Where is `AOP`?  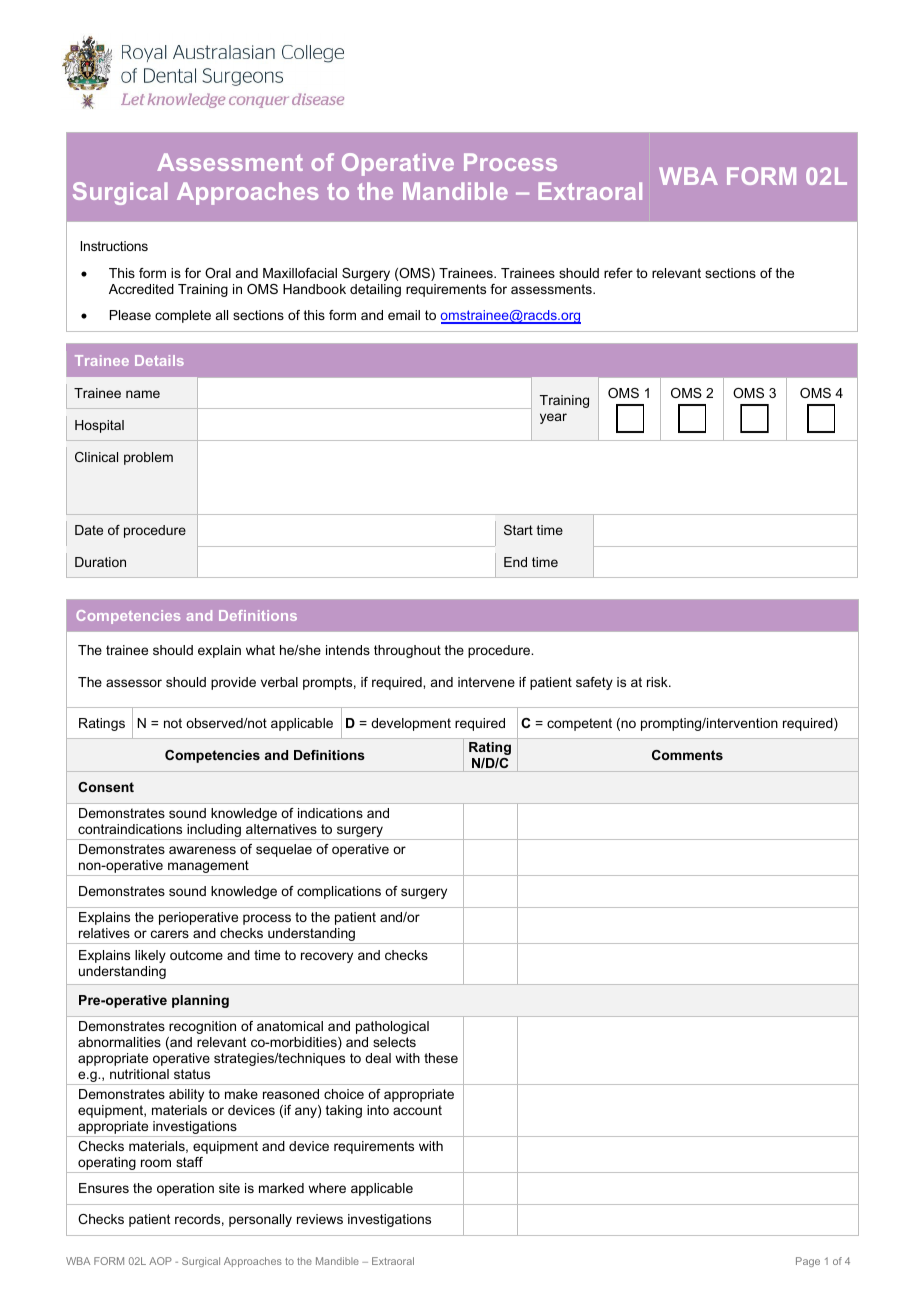 AOP is located at coordinates (160, 1261).
